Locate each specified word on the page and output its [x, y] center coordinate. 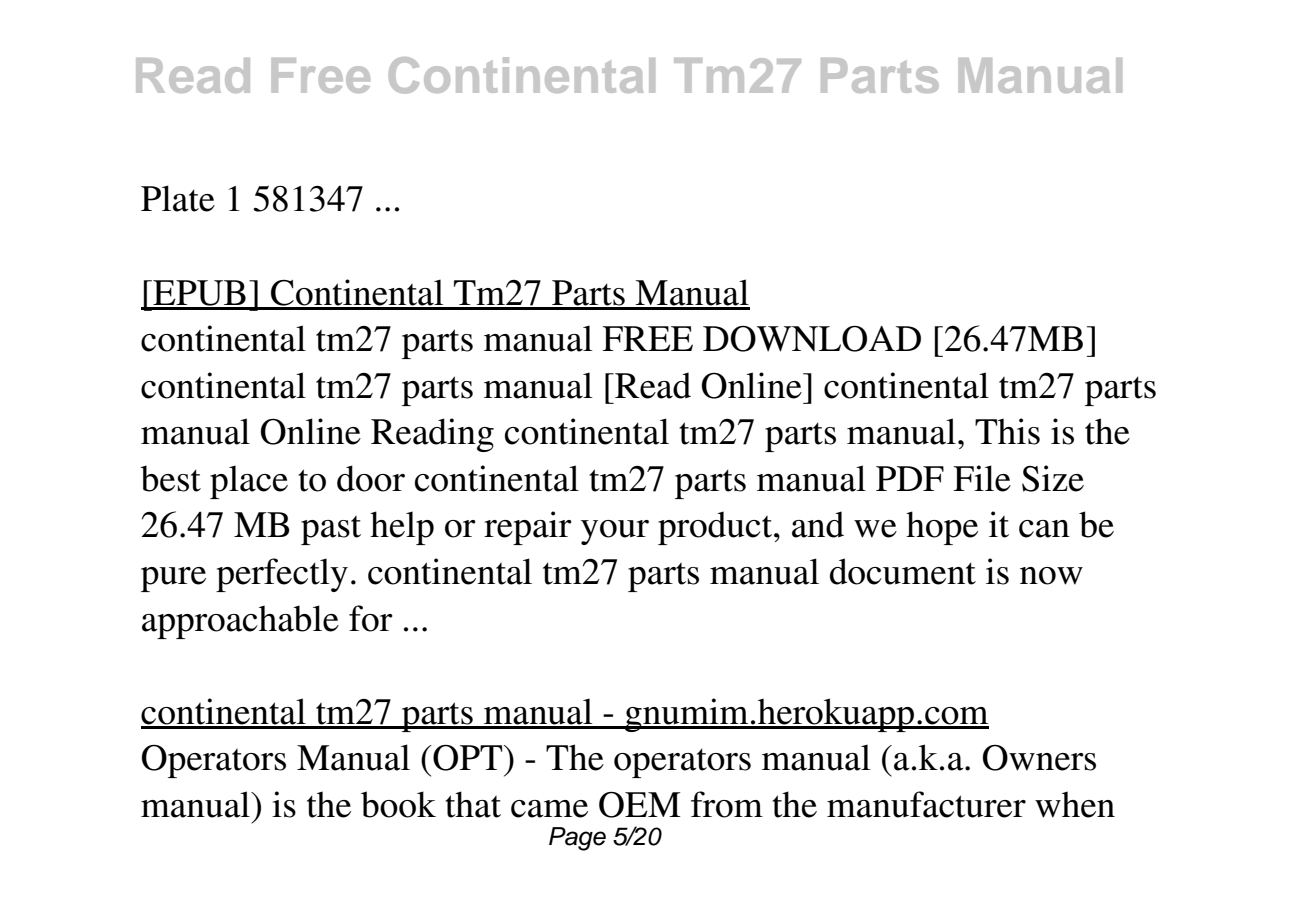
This [1007, 431]
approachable [240, 622]
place [249, 482]
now [1051, 576]
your [615, 532]
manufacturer [926, 804]
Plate [178, 198]
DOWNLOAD [812, 339]
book [398, 804]
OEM [639, 804]
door [371, 478]
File [982, 478]
